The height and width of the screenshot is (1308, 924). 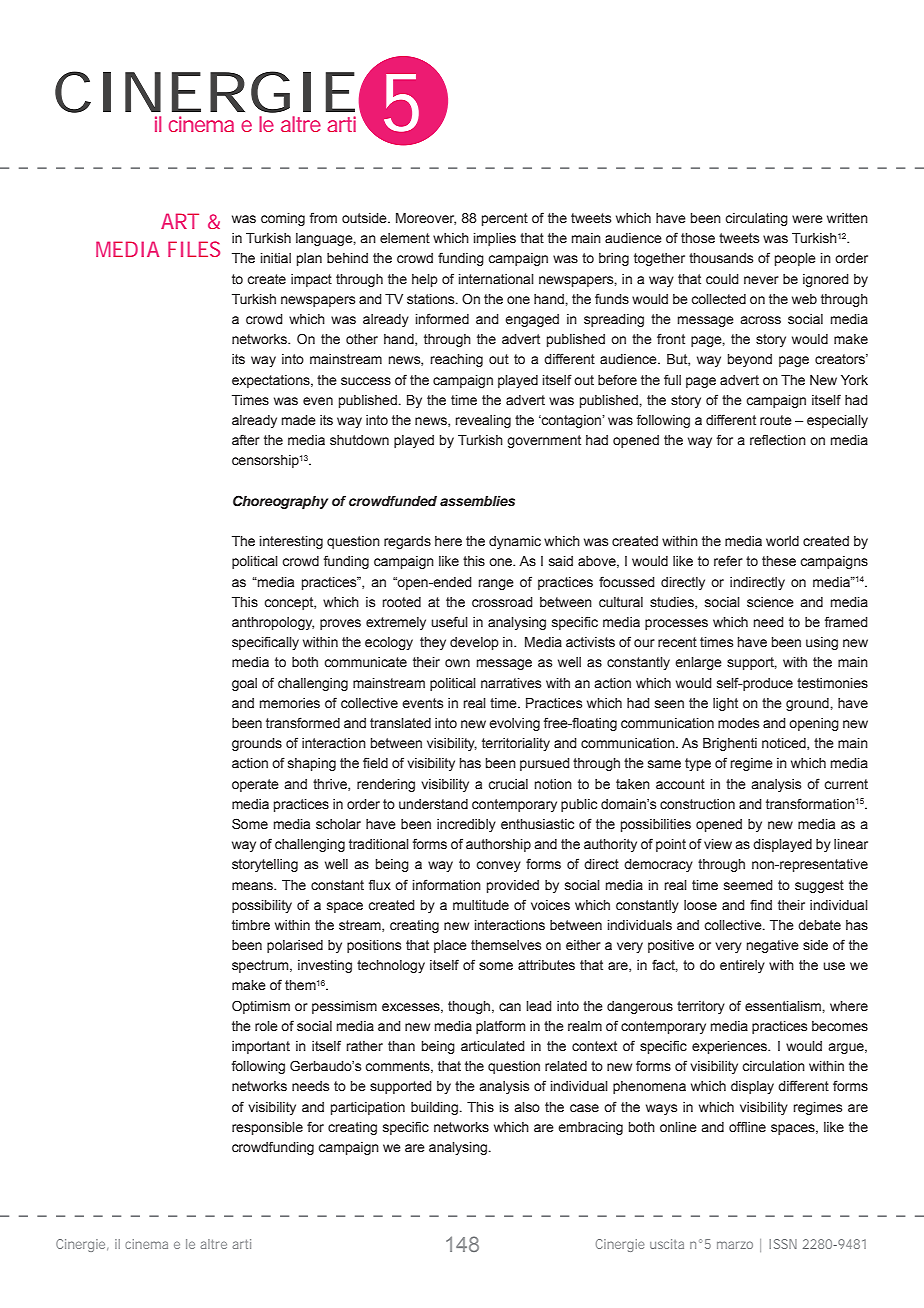 What do you see at coordinates (262, 906) in the screenshot?
I see `possibility` at bounding box center [262, 906].
